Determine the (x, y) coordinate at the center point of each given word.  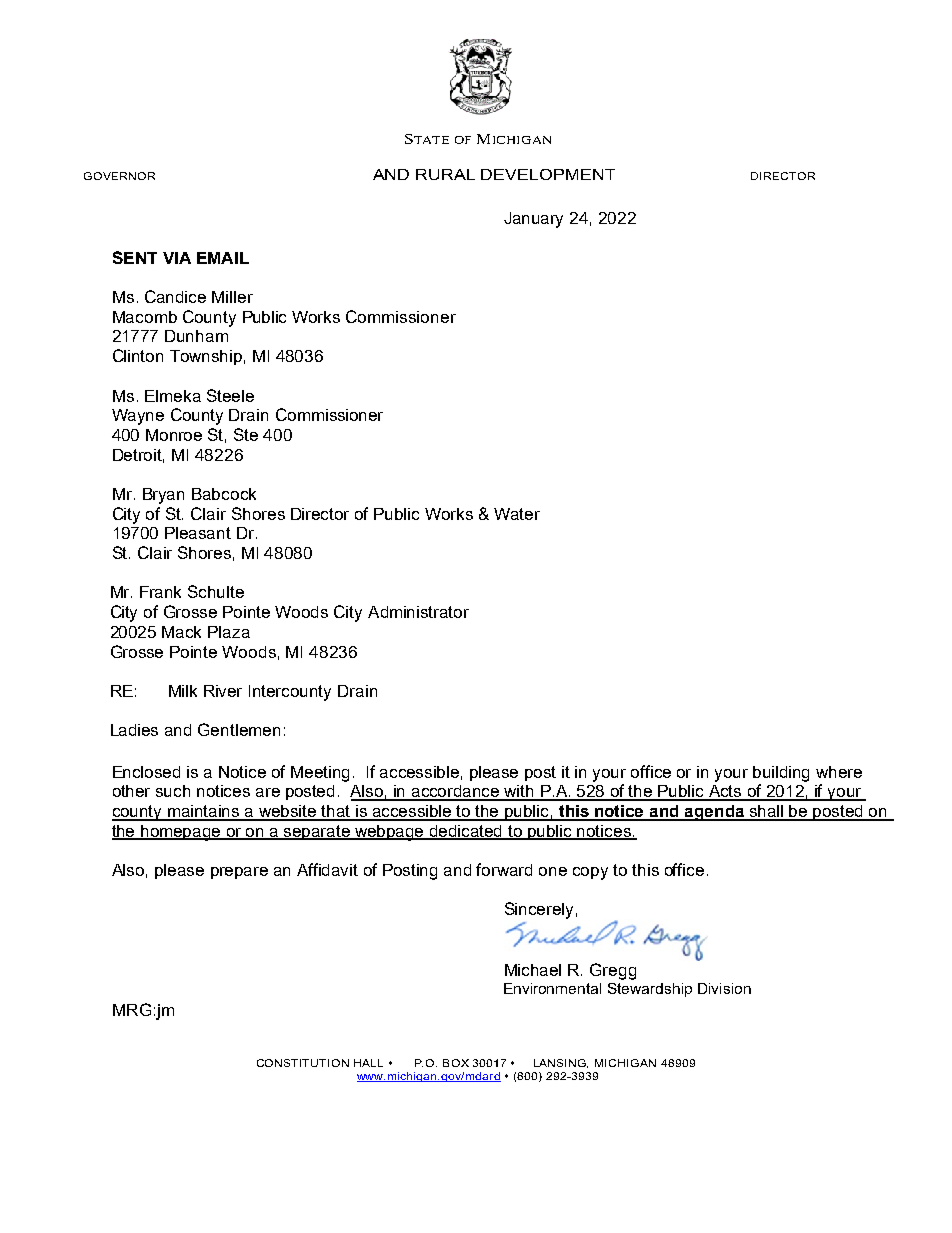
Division (724, 988)
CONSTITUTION (303, 1063)
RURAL (445, 174)
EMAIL (223, 258)
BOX (456, 1063)
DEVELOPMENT (548, 174)
